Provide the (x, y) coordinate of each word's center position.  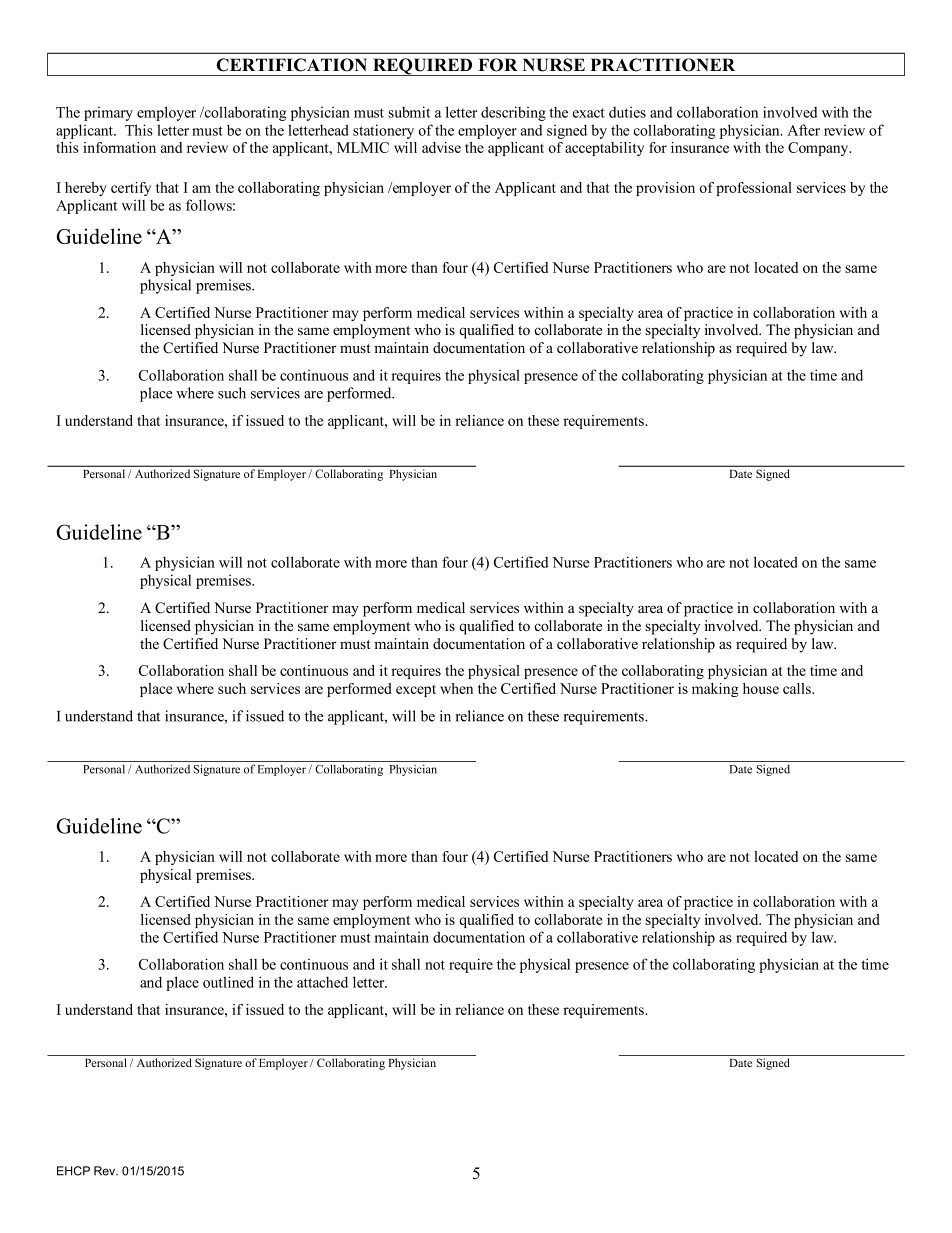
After (803, 130)
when (456, 688)
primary (108, 113)
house (761, 688)
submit (409, 112)
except (416, 691)
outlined (228, 982)
